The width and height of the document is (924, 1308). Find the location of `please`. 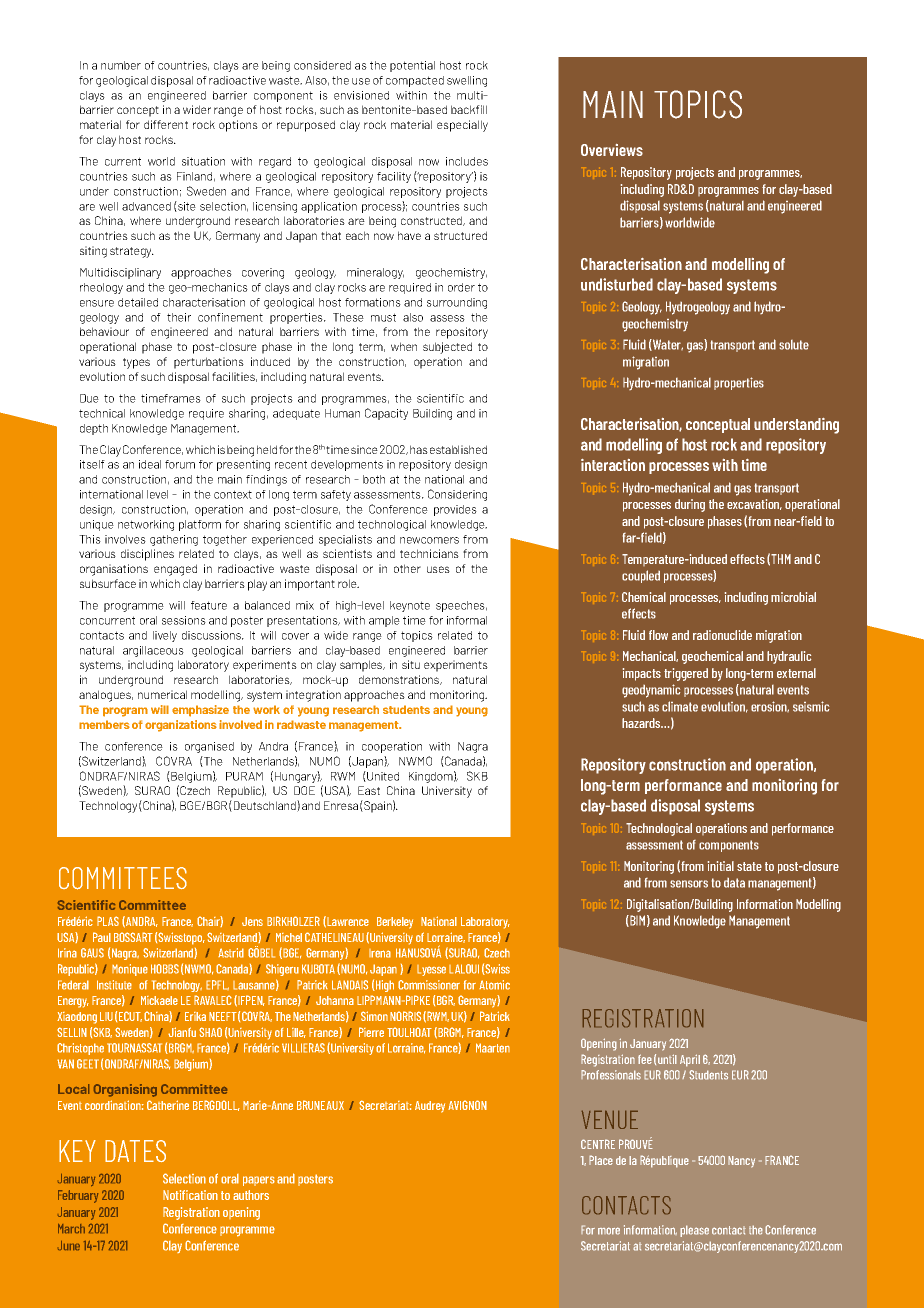

please is located at coordinates (694, 1231).
